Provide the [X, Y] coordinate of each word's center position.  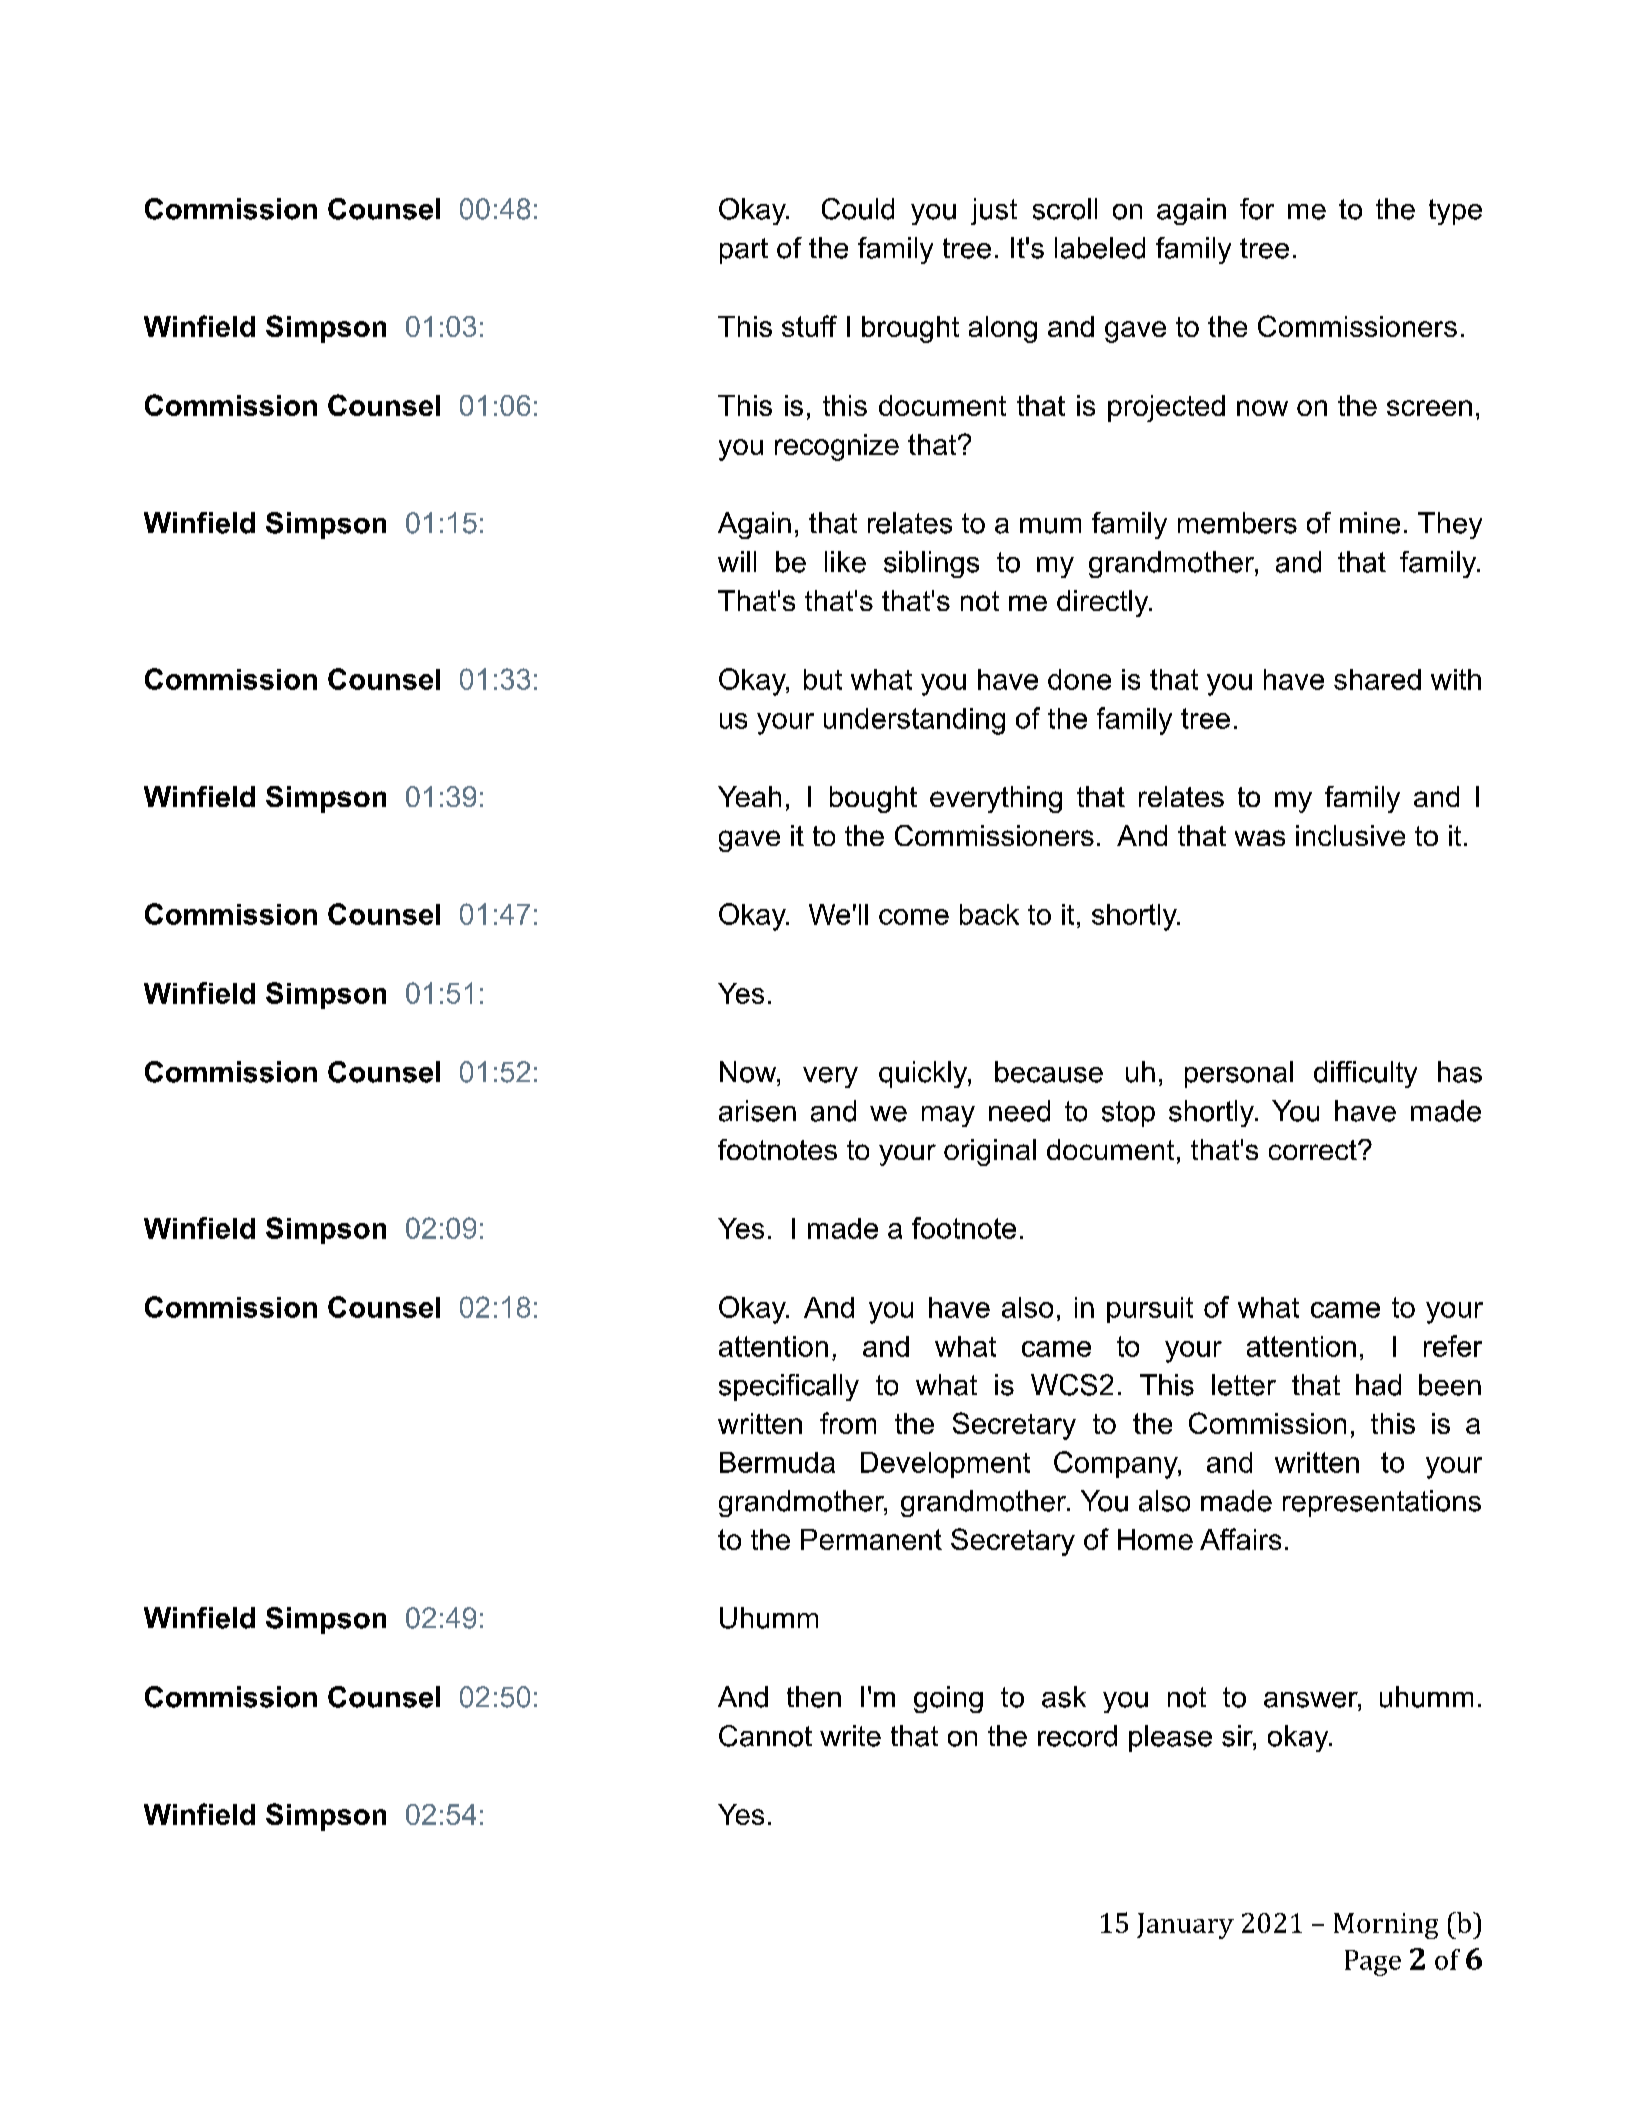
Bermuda [777, 1462]
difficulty [1365, 1074]
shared [1377, 679]
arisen [757, 1111]
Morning [1386, 1926]
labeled [1100, 248]
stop [1128, 1114]
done [1079, 679]
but [823, 679]
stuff [809, 326]
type [1455, 212]
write [850, 1736]
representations [1382, 1503]
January [1185, 1926]
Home [1155, 1539]
